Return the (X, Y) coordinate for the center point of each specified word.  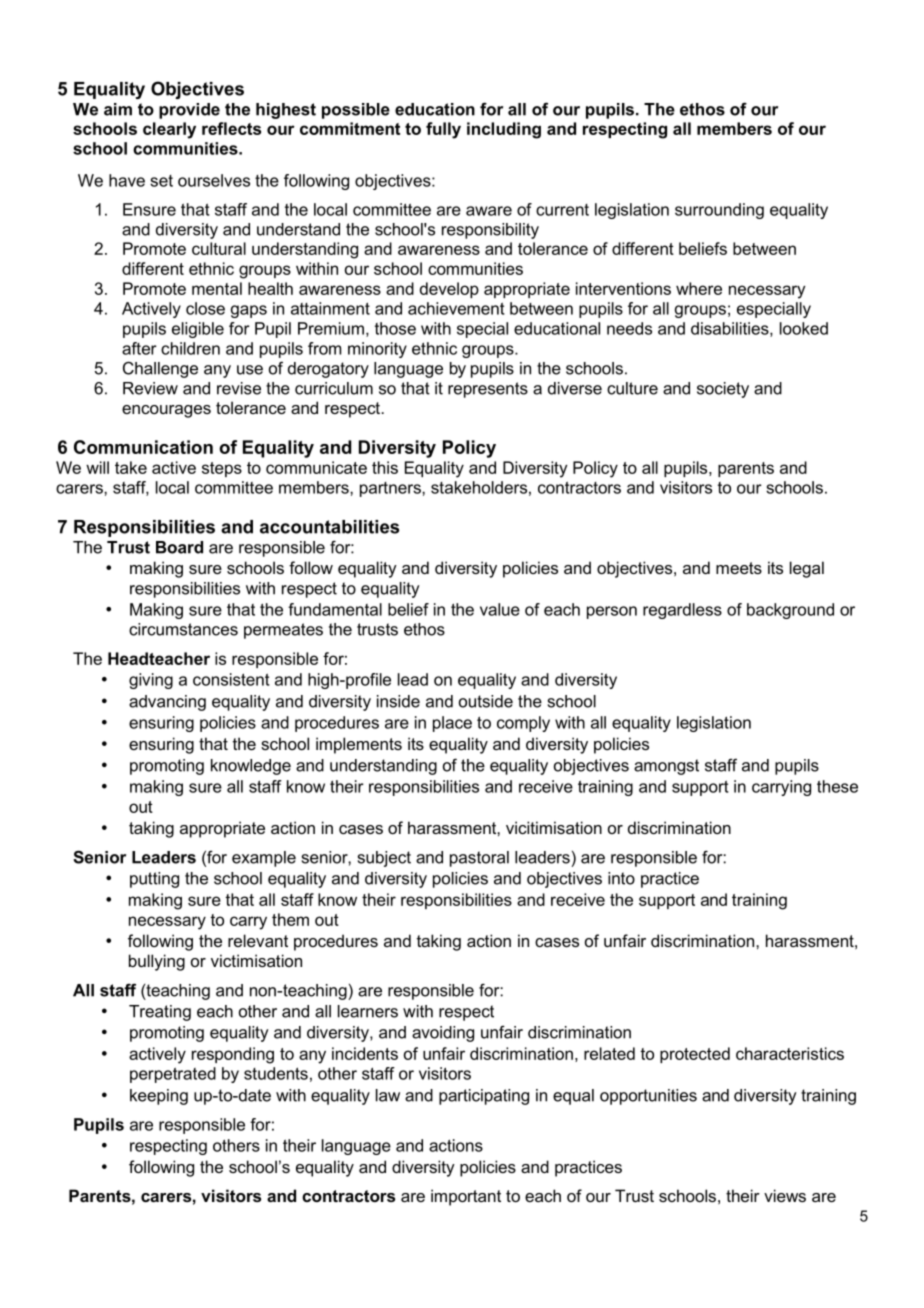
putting (154, 880)
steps (222, 469)
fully (443, 130)
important (466, 1197)
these (837, 786)
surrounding (719, 211)
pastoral (479, 859)
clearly (169, 130)
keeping (159, 1097)
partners (391, 489)
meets (739, 568)
